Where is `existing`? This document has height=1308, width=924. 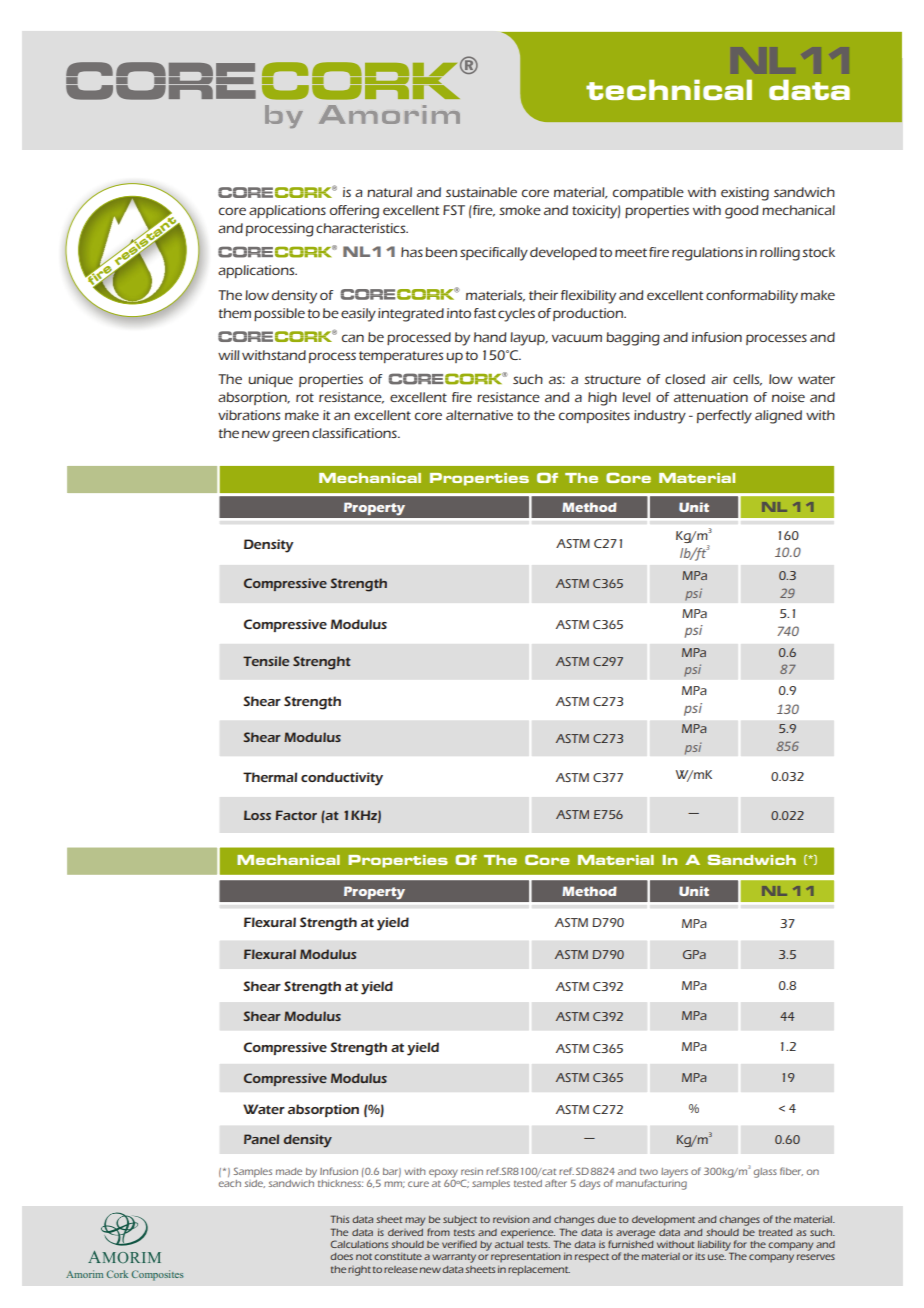 existing is located at coordinates (745, 194).
